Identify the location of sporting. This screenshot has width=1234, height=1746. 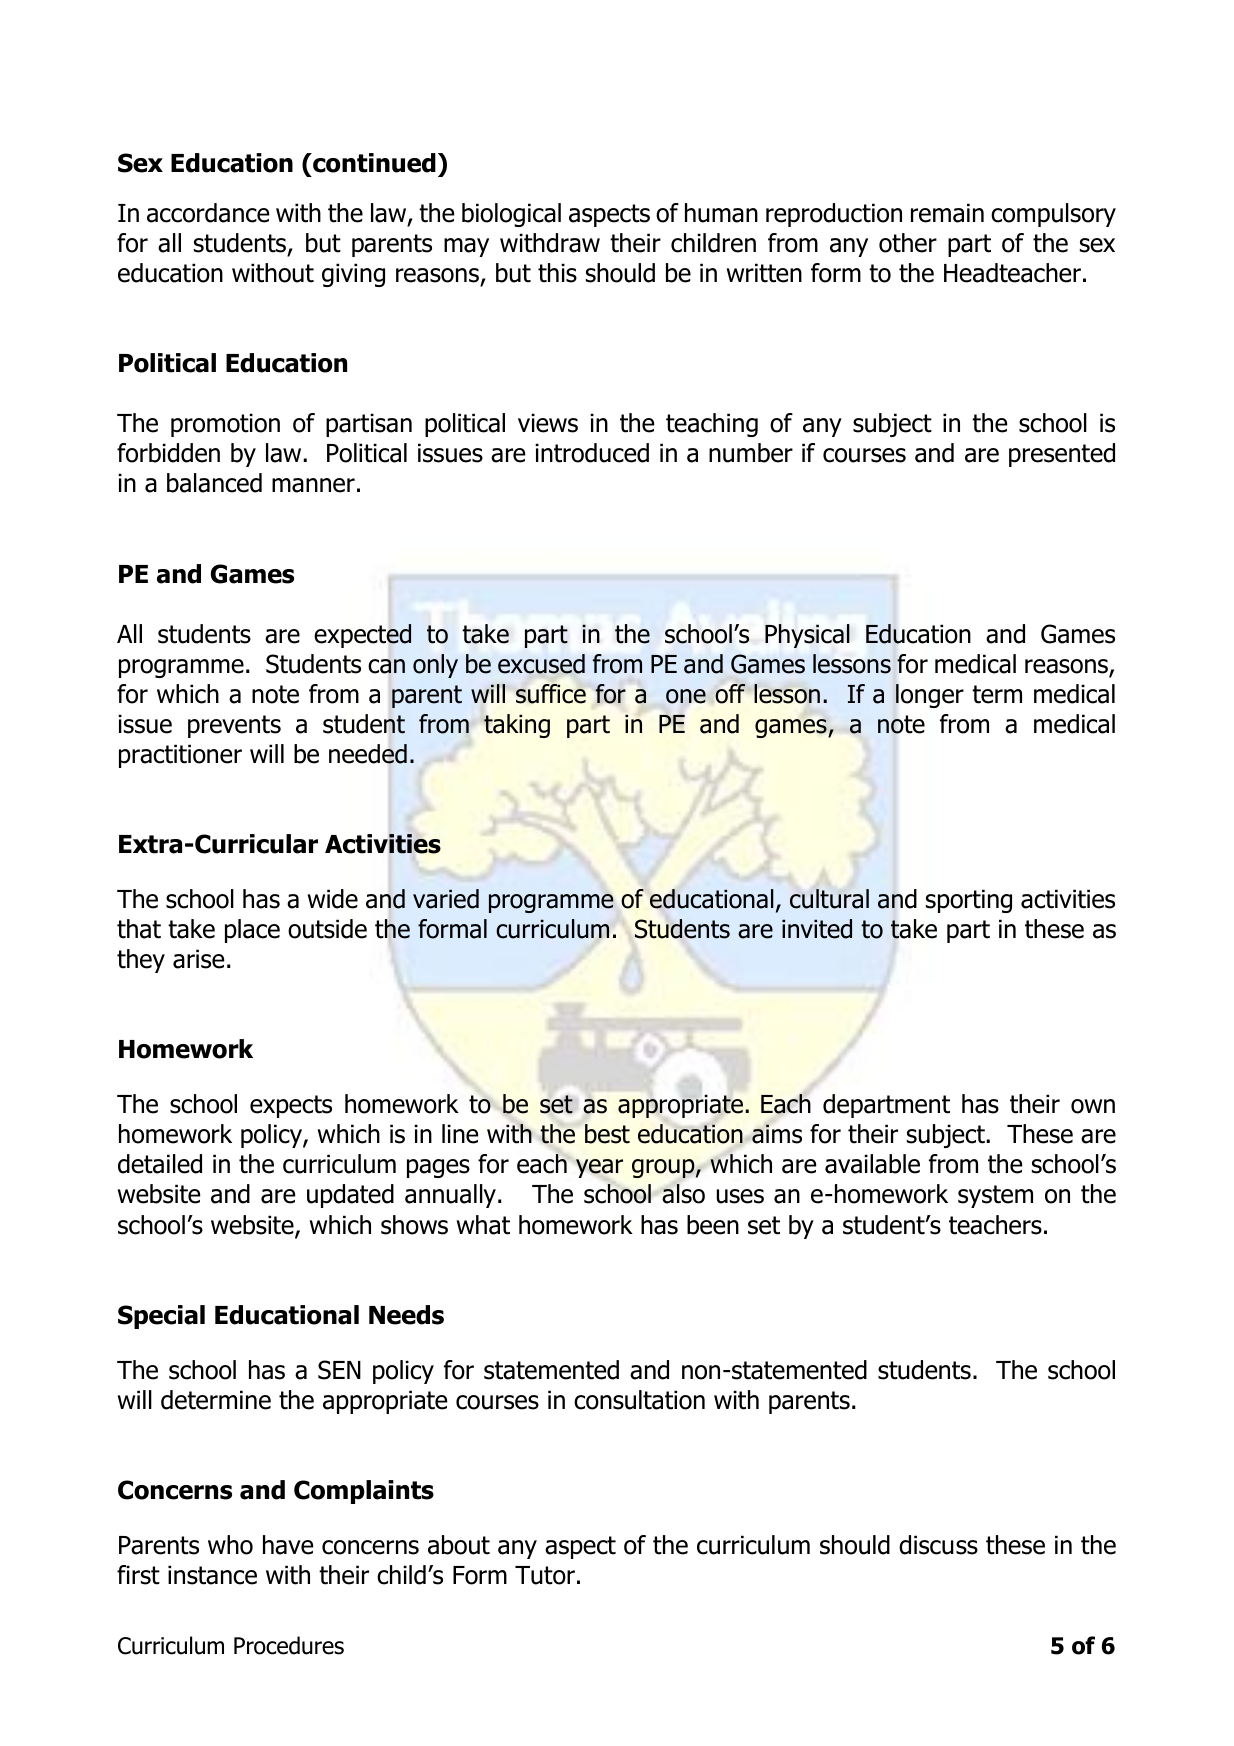
(968, 901).
